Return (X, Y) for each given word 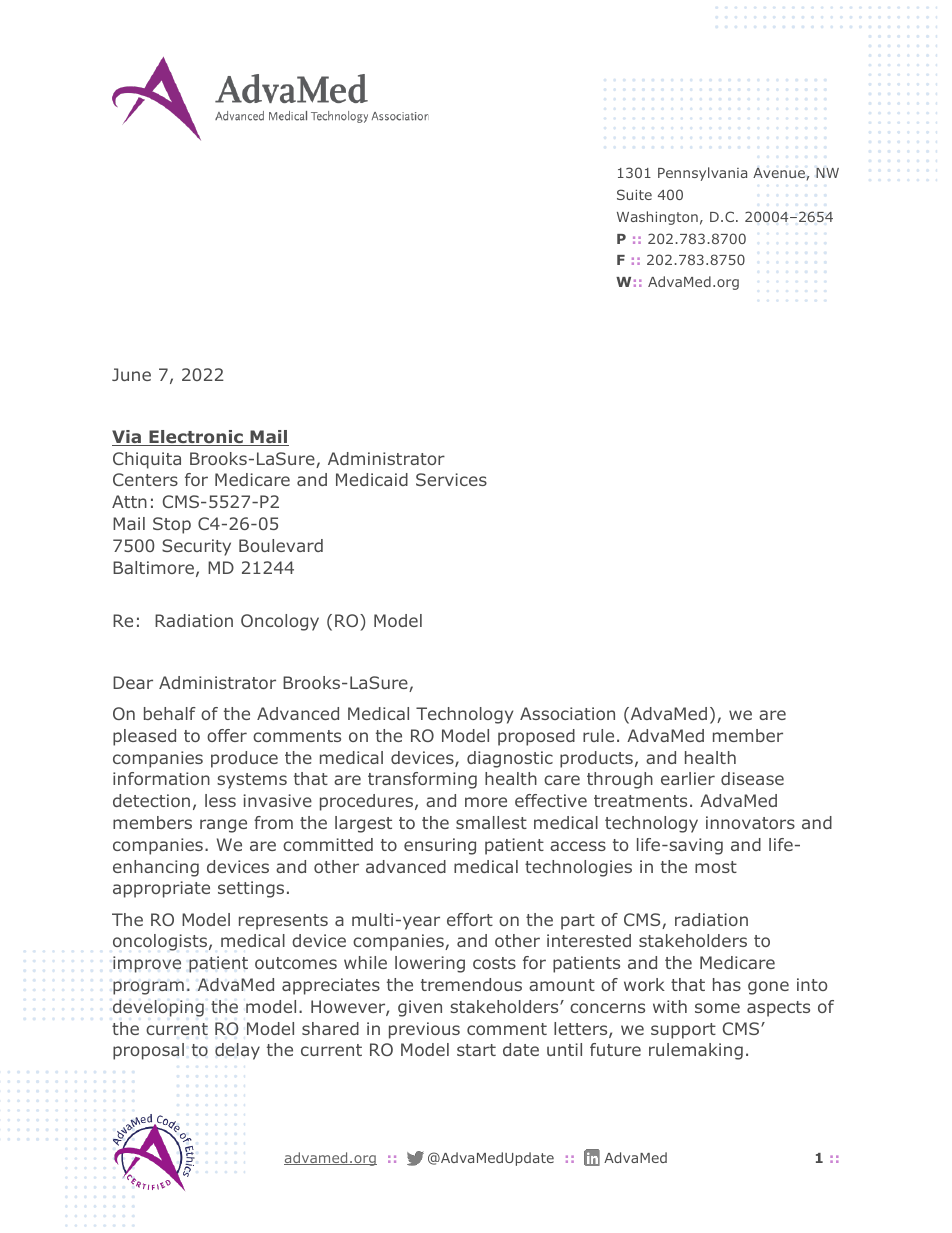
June (131, 374)
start (476, 1050)
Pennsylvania (702, 174)
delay (237, 1051)
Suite (634, 194)
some (717, 1008)
